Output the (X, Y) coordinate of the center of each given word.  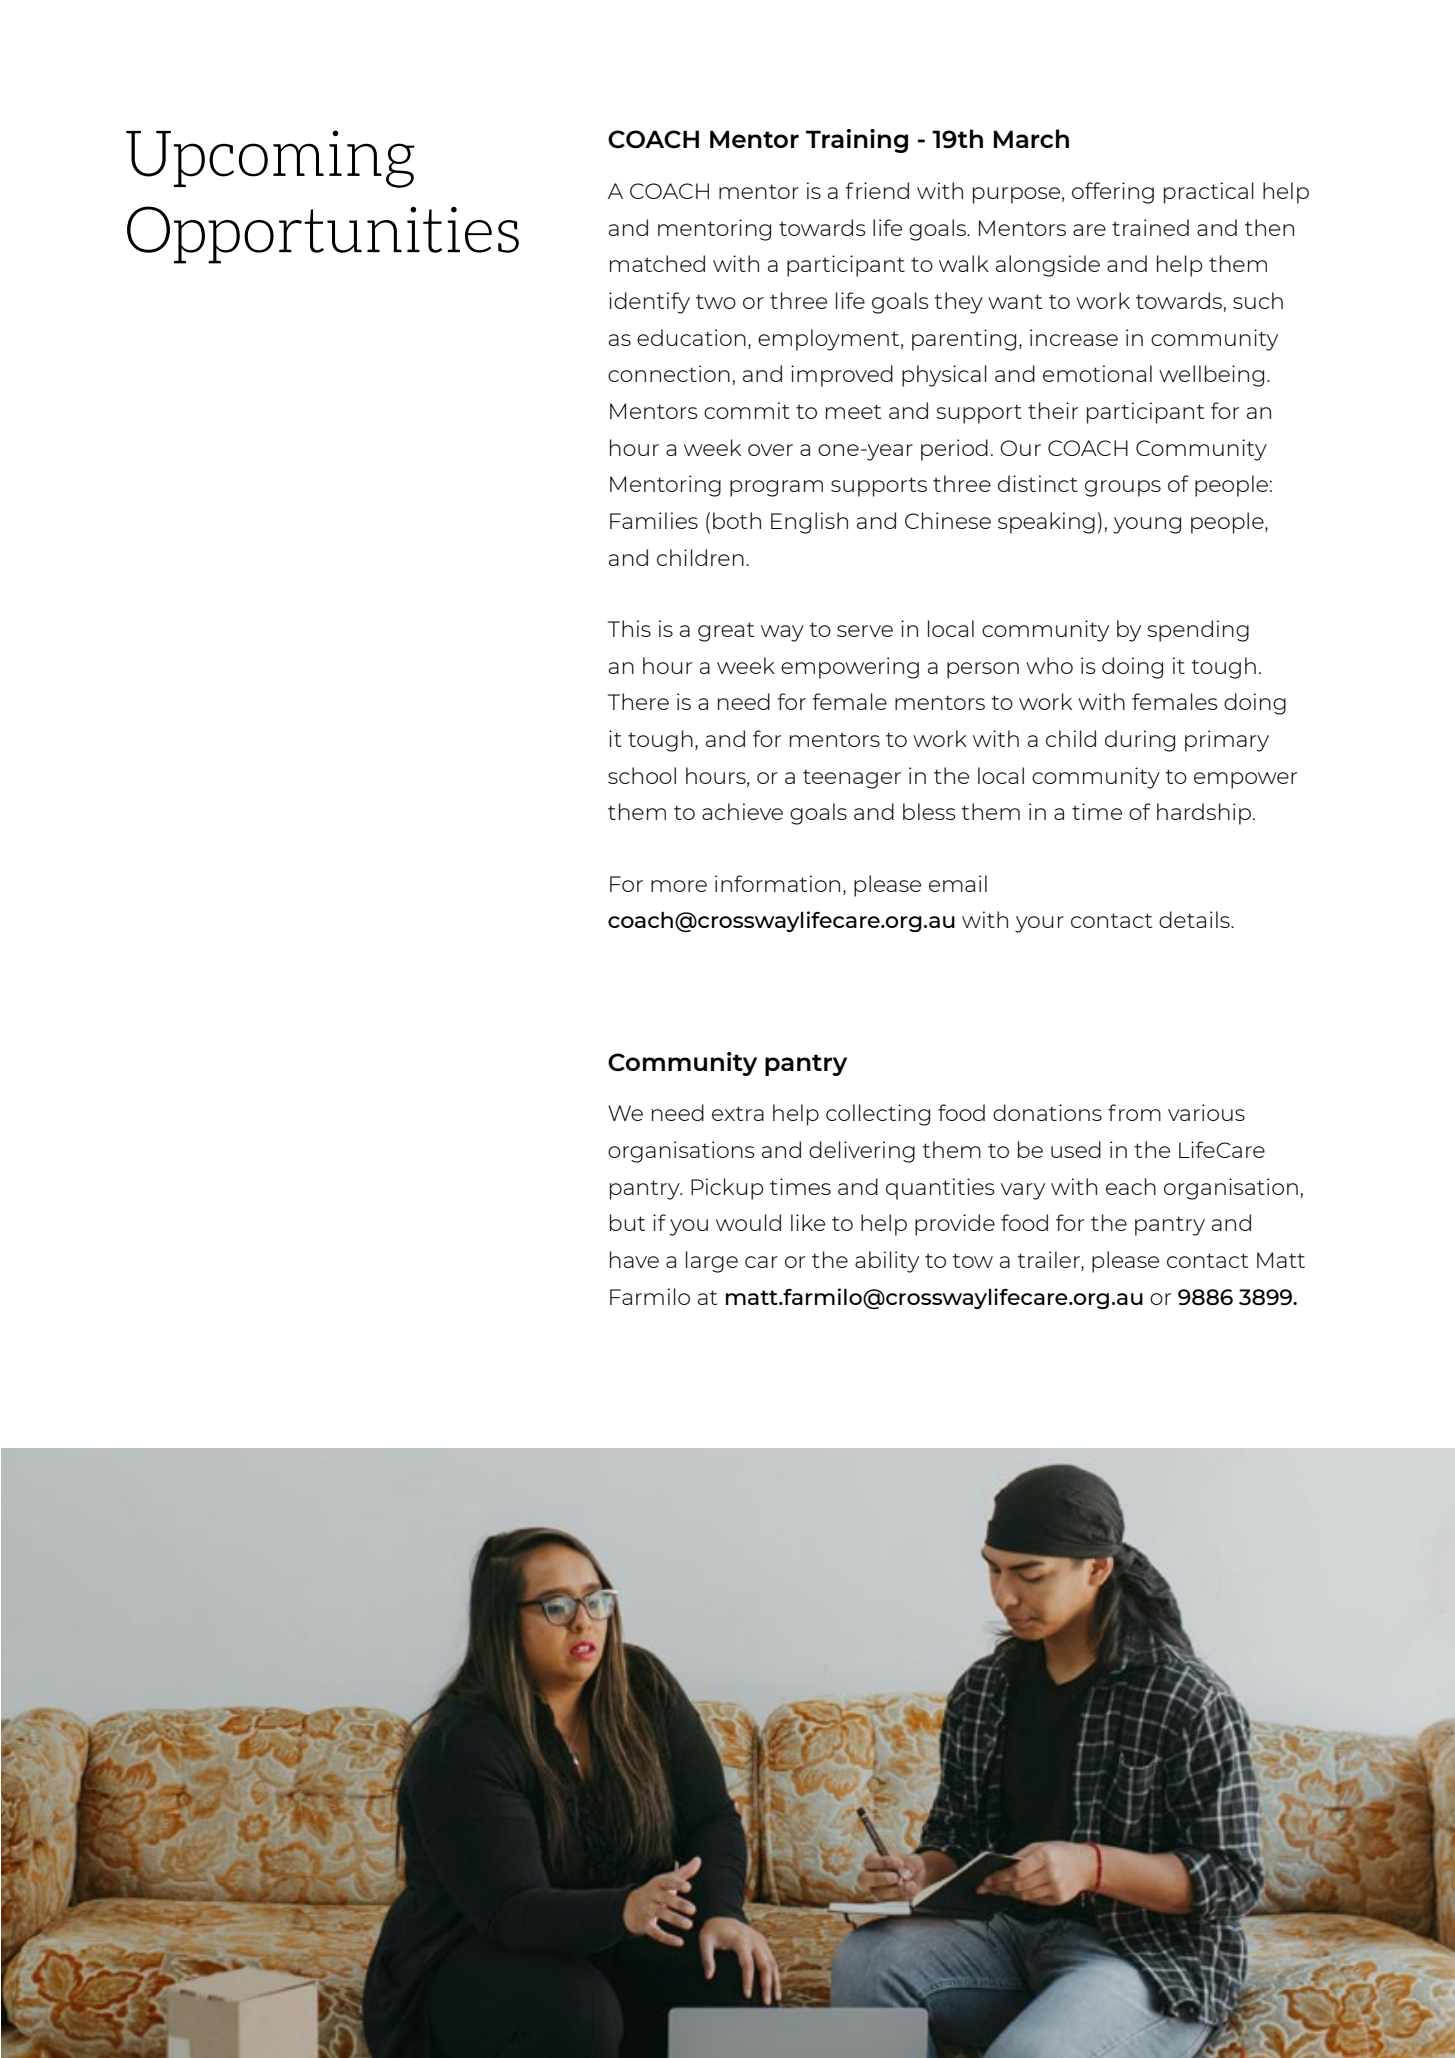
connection (669, 373)
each (1131, 1186)
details (1195, 919)
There (638, 701)
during (1140, 741)
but (627, 1222)
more (679, 886)
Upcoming (270, 159)
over (770, 450)
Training (857, 141)
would (748, 1222)
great (726, 632)
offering (1113, 193)
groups (1123, 488)
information (777, 883)
